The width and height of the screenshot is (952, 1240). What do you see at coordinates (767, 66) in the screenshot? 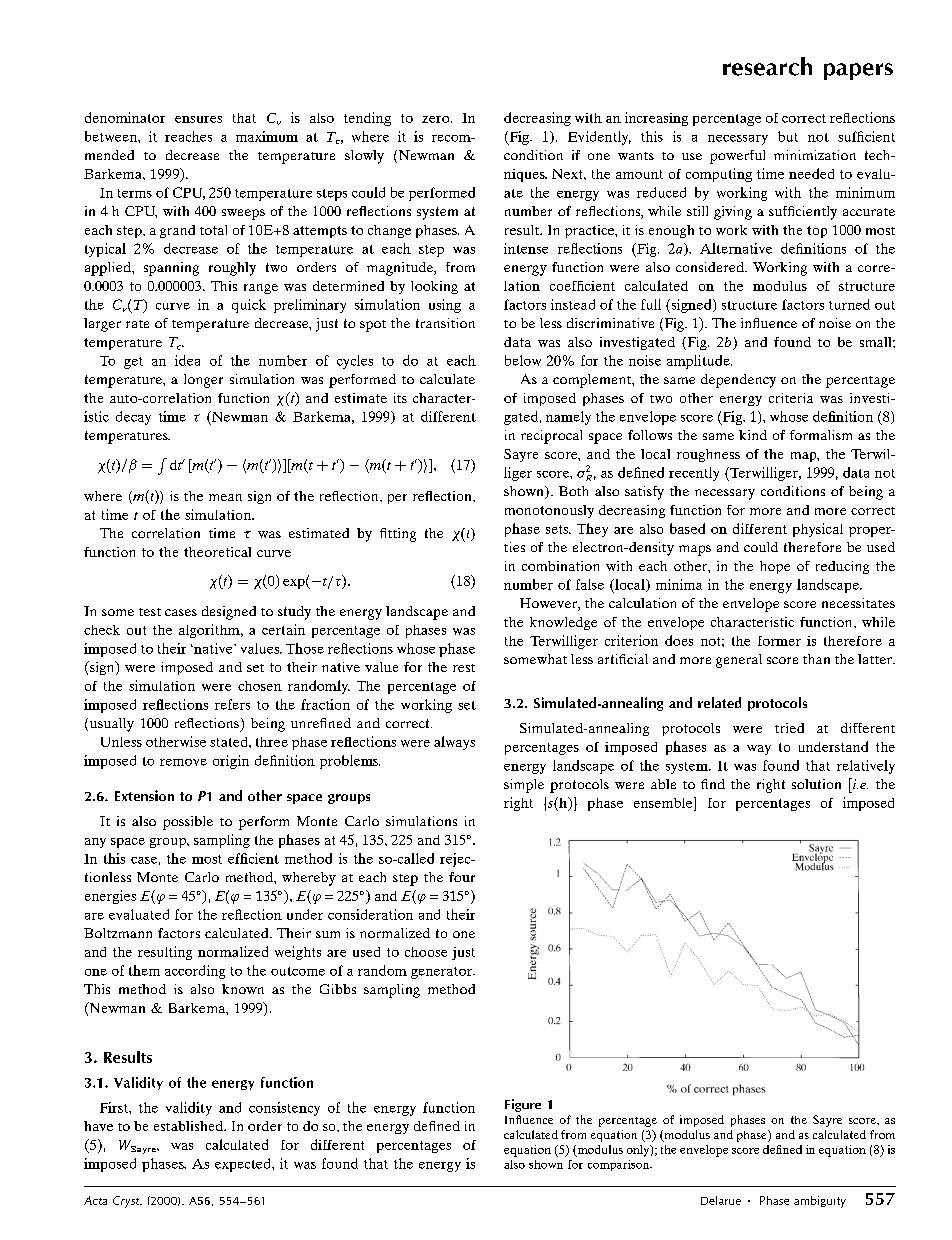
I see `research` at bounding box center [767, 66].
